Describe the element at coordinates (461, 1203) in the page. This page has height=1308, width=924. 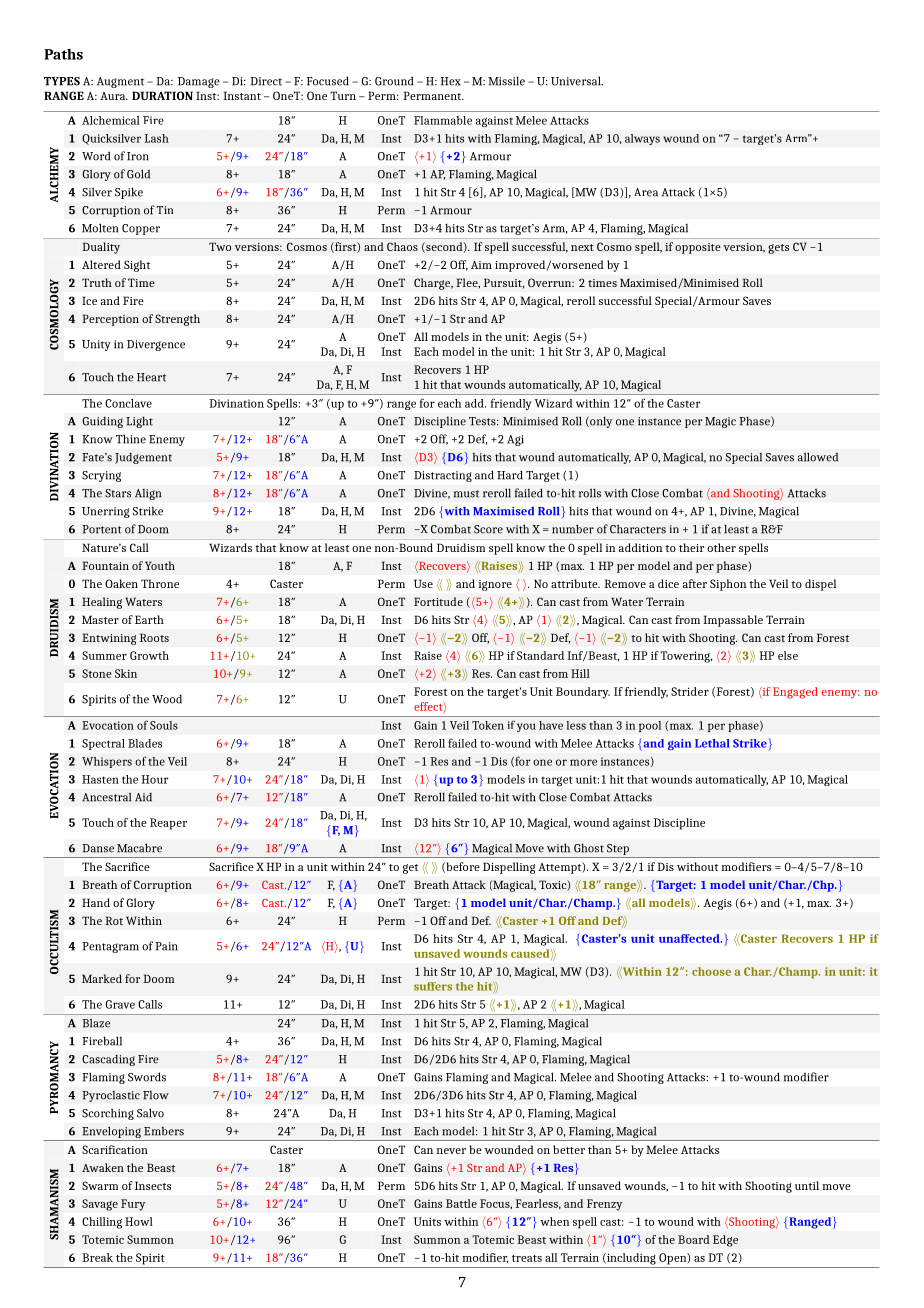
I see `Battle` at that location.
